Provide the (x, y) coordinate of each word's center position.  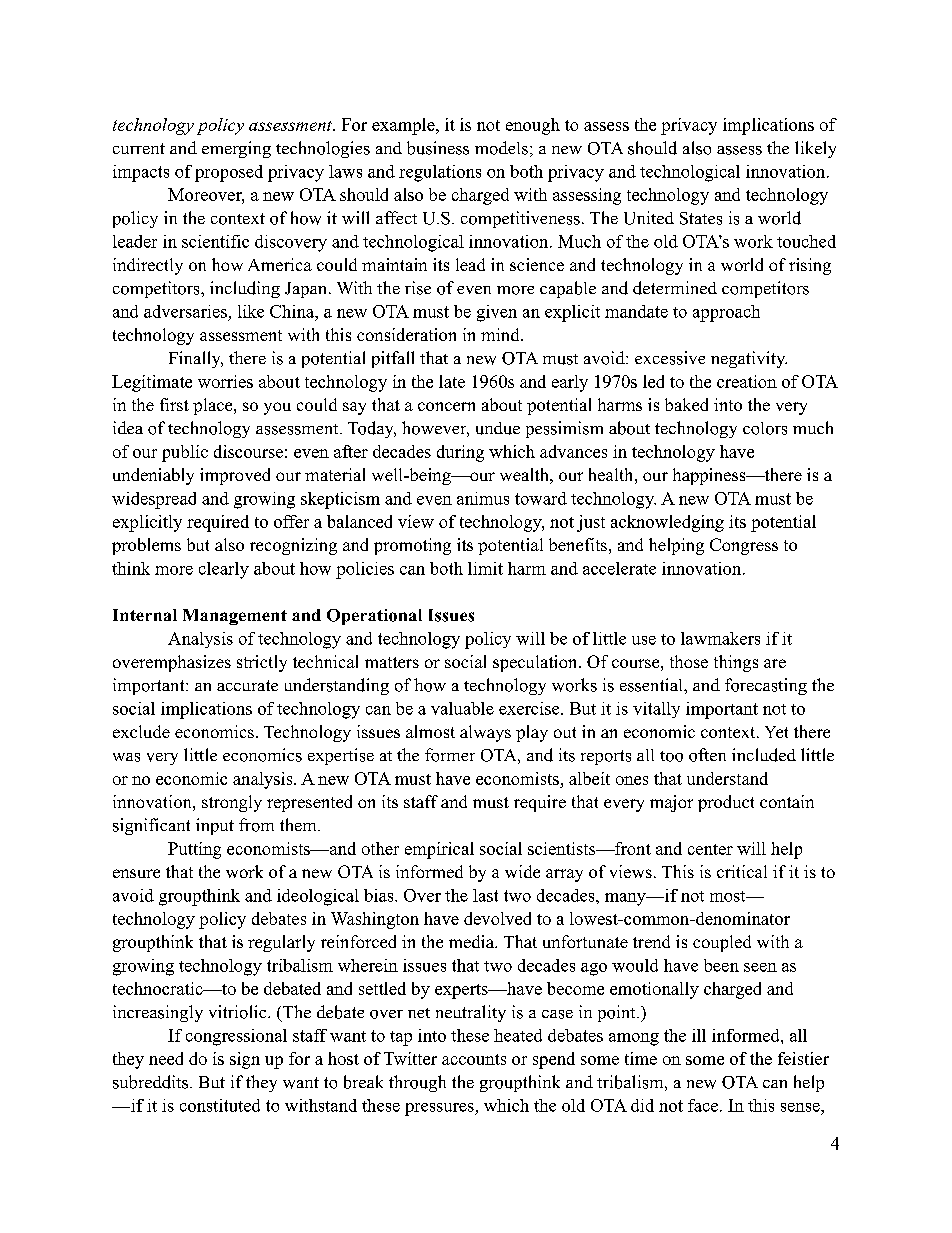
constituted (220, 1105)
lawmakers (720, 638)
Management (235, 617)
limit (485, 568)
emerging (236, 149)
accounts (474, 1059)
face (704, 1105)
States (701, 218)
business (438, 148)
